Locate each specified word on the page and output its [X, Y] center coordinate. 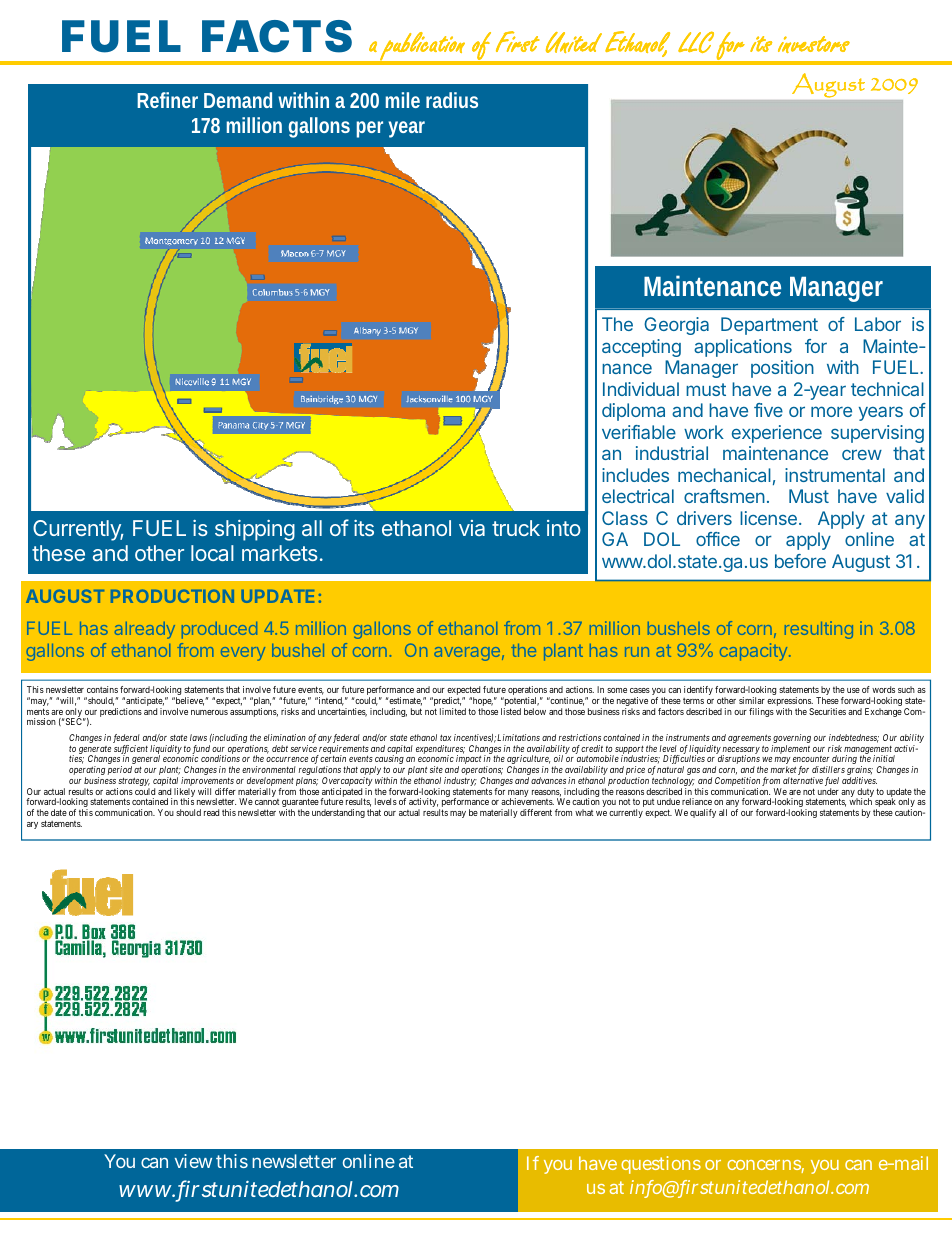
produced [219, 630]
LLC [696, 42]
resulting [819, 630]
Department [769, 326]
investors [814, 44]
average [467, 654]
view [193, 1161]
